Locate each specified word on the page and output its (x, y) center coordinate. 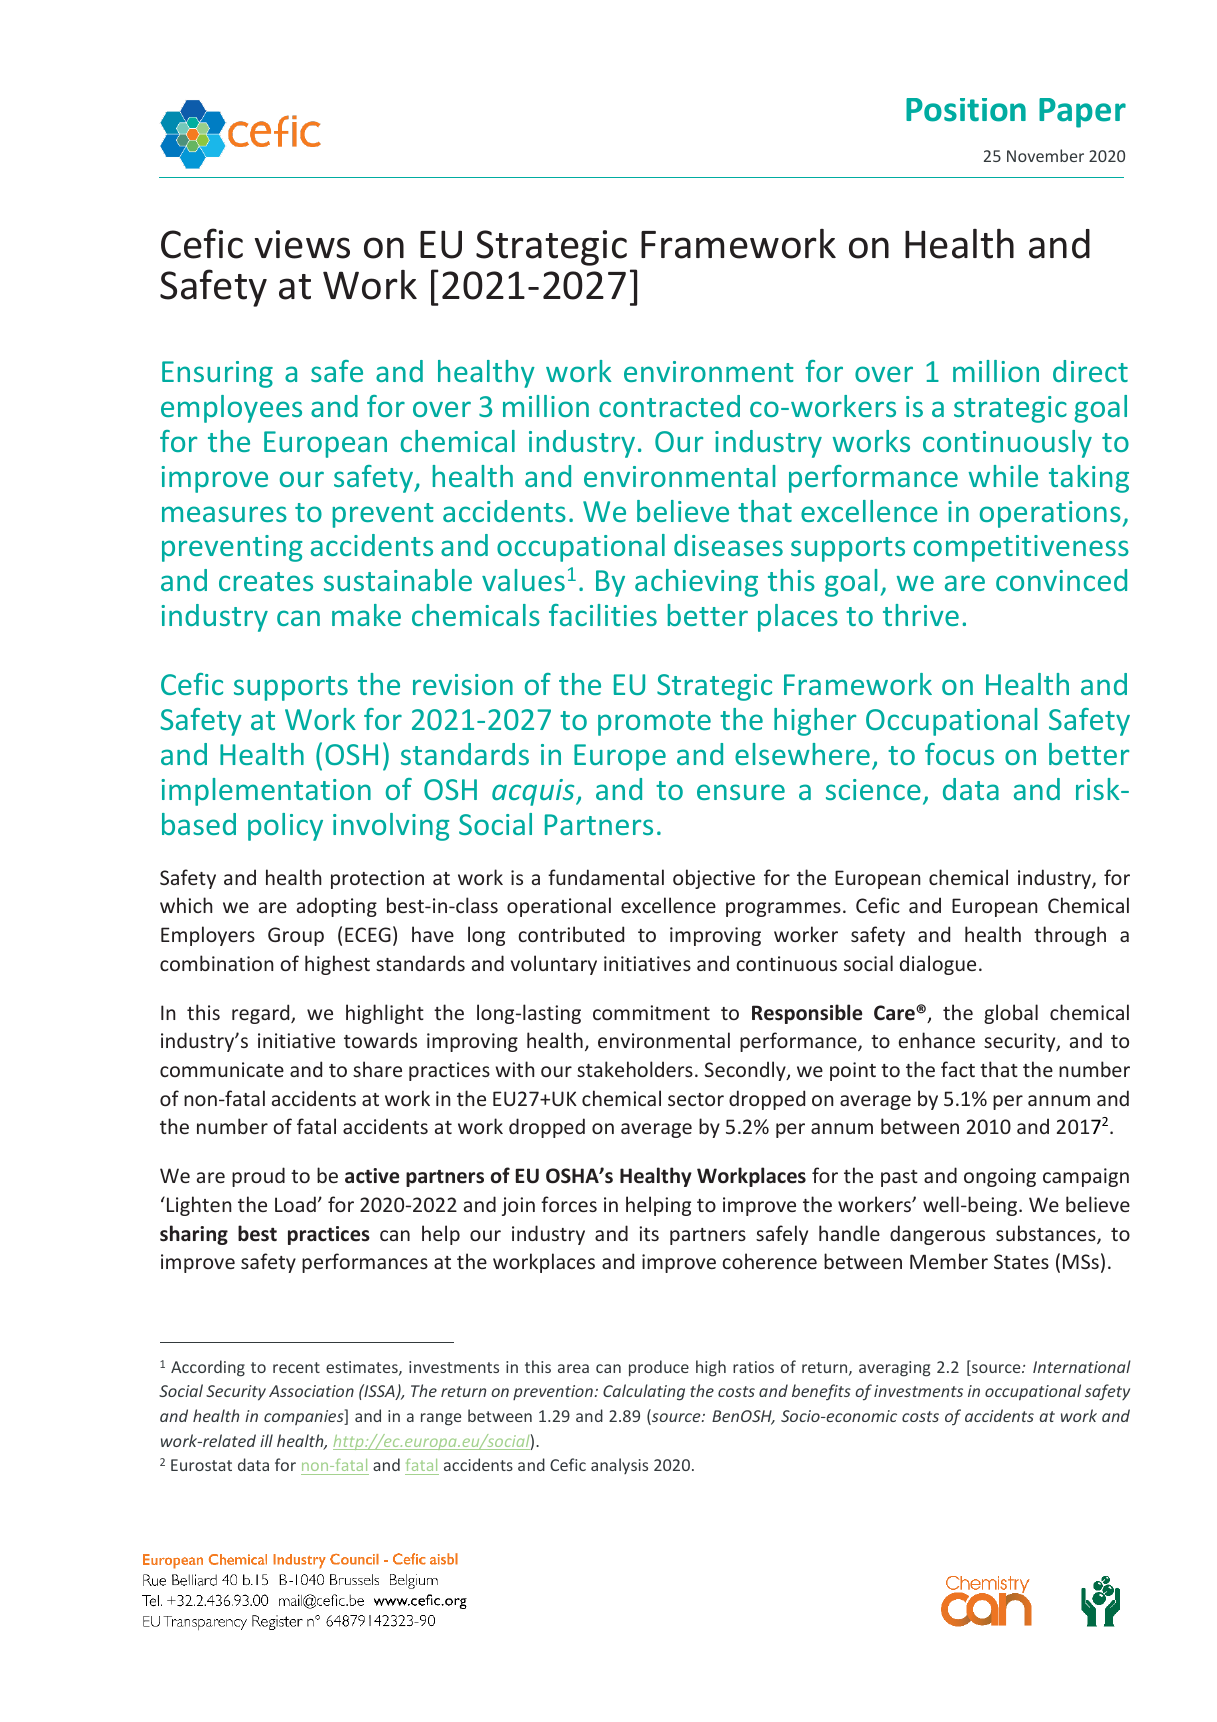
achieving (696, 583)
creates (266, 581)
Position (966, 110)
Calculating (644, 1392)
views (302, 244)
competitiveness (1021, 548)
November (1045, 155)
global (1011, 1014)
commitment (651, 1012)
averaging (894, 1369)
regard (262, 1014)
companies (305, 1417)
